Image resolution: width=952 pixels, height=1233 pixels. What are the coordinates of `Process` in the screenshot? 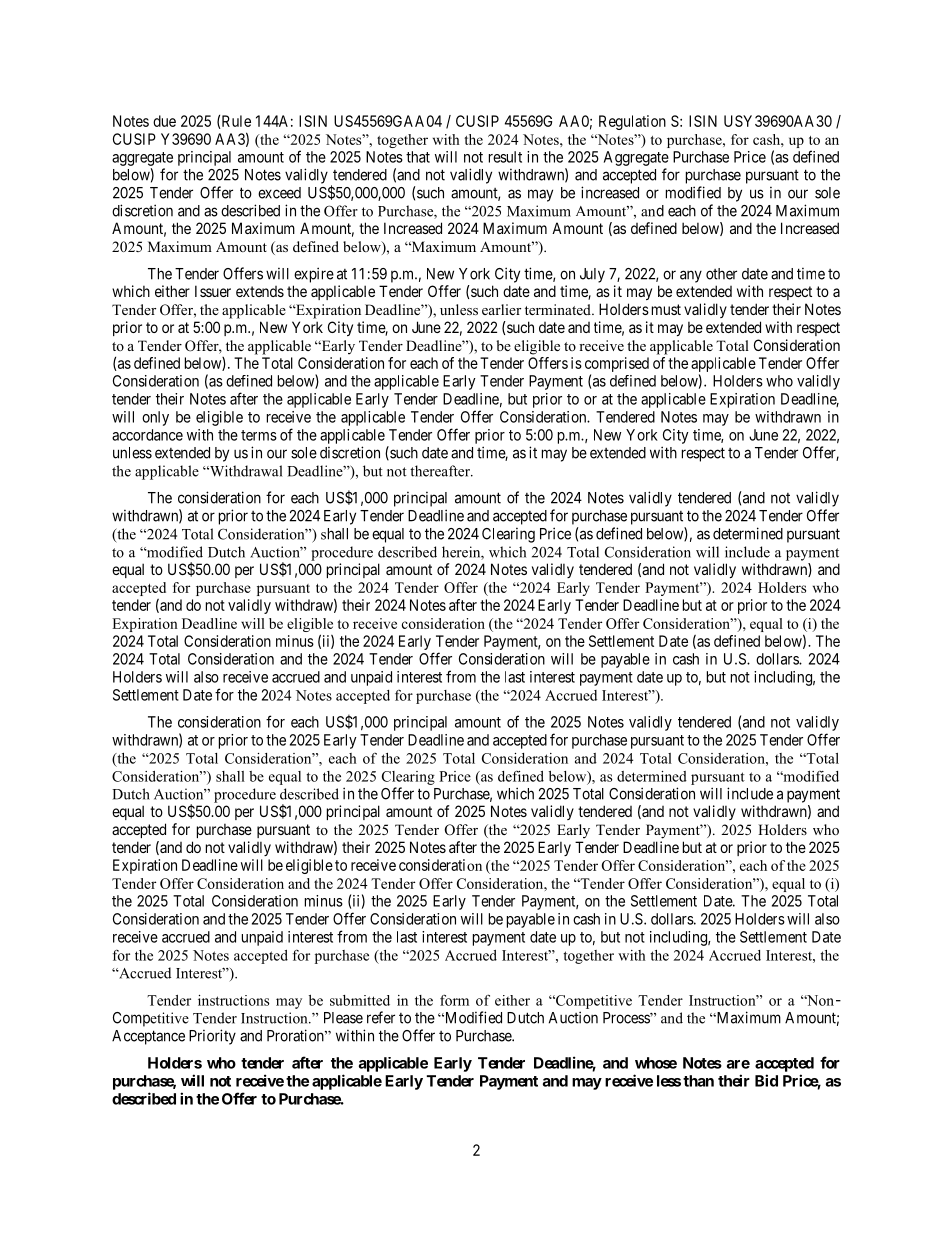 It's located at (627, 1018).
